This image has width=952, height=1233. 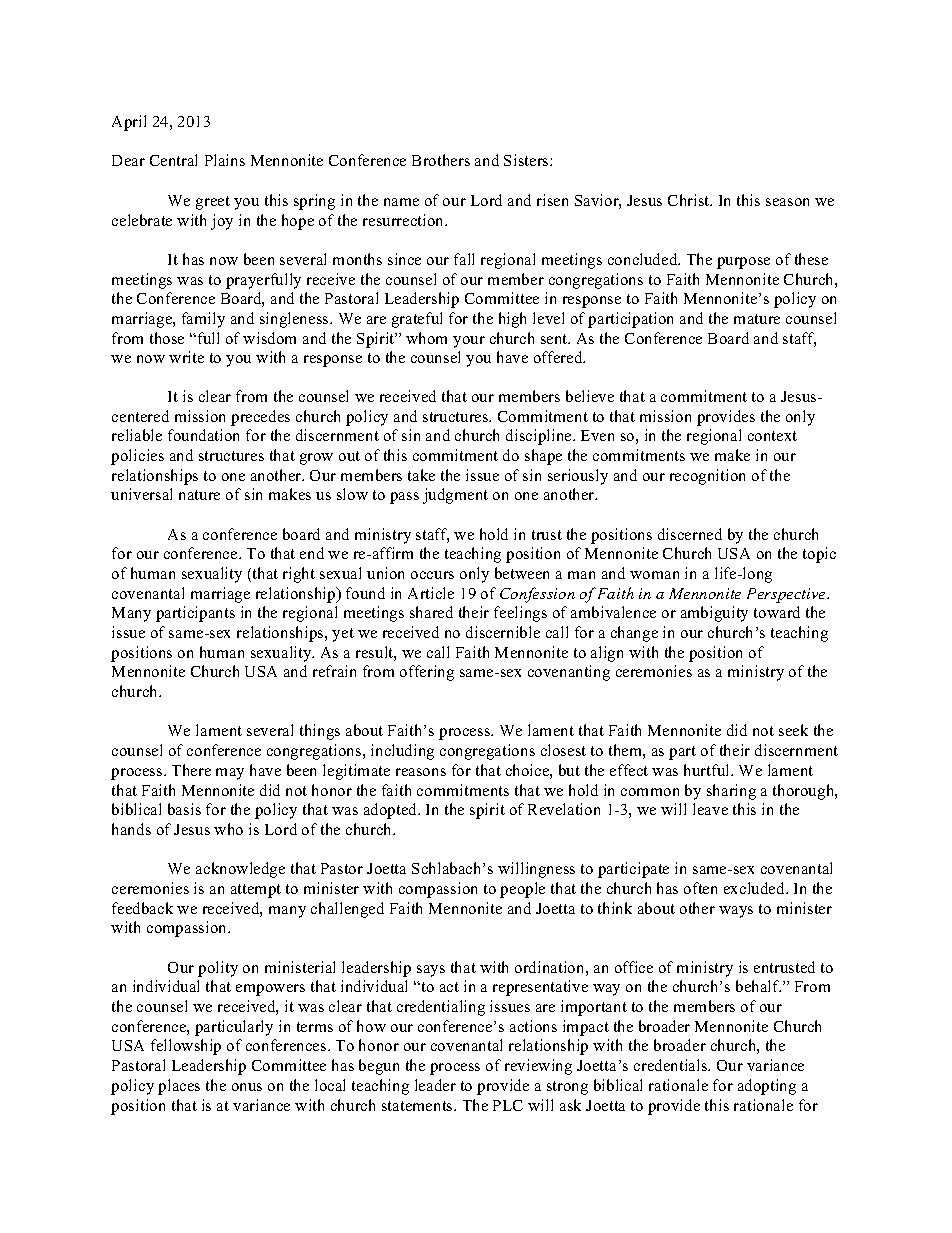 What do you see at coordinates (199, 495) in the image?
I see `nature` at bounding box center [199, 495].
